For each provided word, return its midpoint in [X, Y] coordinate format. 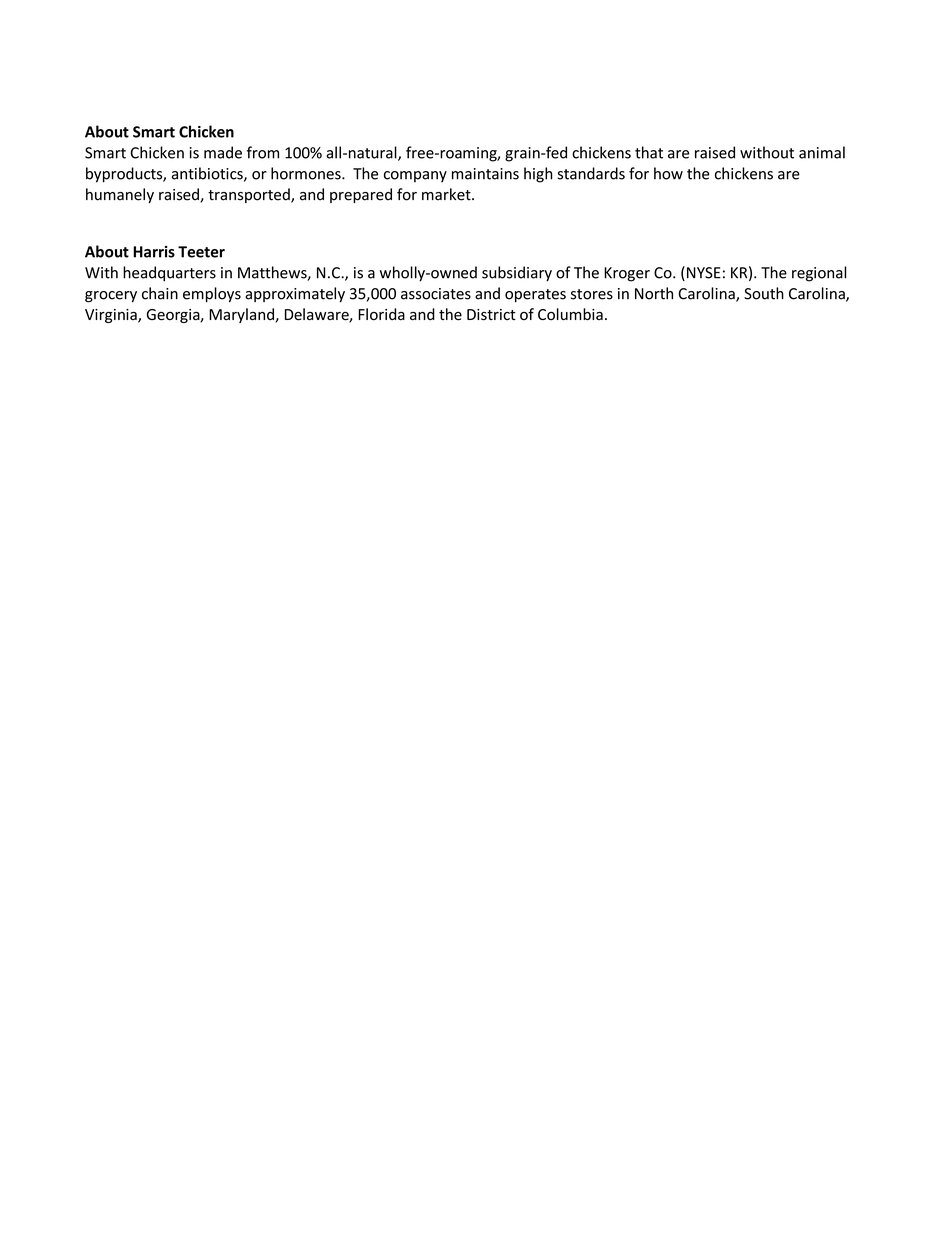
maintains [485, 174]
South [764, 293]
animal [822, 152]
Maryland [241, 315]
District [491, 315]
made [223, 152]
